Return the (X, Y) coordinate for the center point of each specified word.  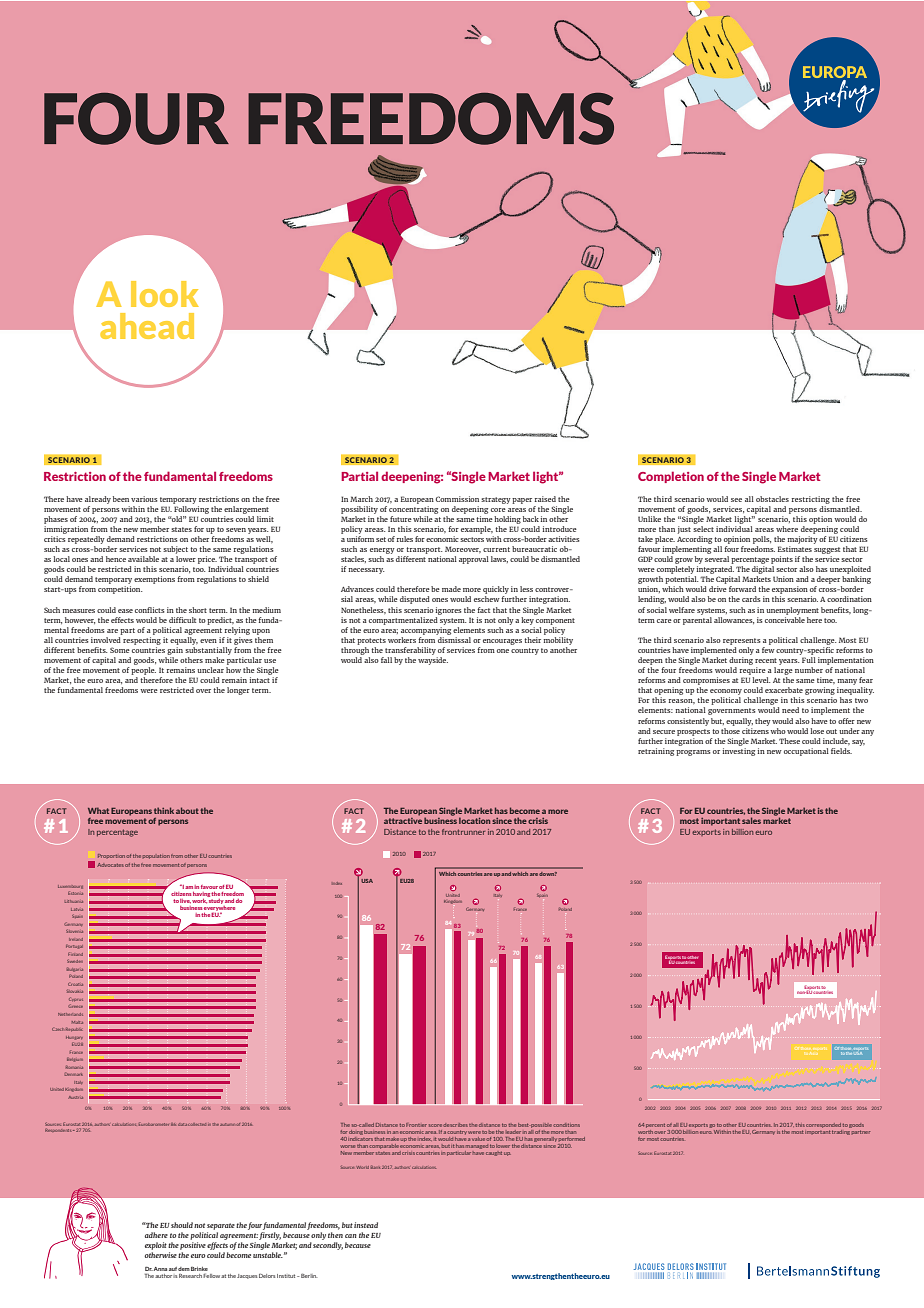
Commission (457, 499)
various (144, 499)
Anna (160, 1269)
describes (455, 1125)
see (736, 500)
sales (751, 820)
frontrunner (463, 832)
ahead (147, 326)
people (143, 671)
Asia (813, 1053)
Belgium (75, 1060)
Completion (671, 477)
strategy (496, 500)
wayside (433, 661)
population (156, 856)
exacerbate (784, 690)
